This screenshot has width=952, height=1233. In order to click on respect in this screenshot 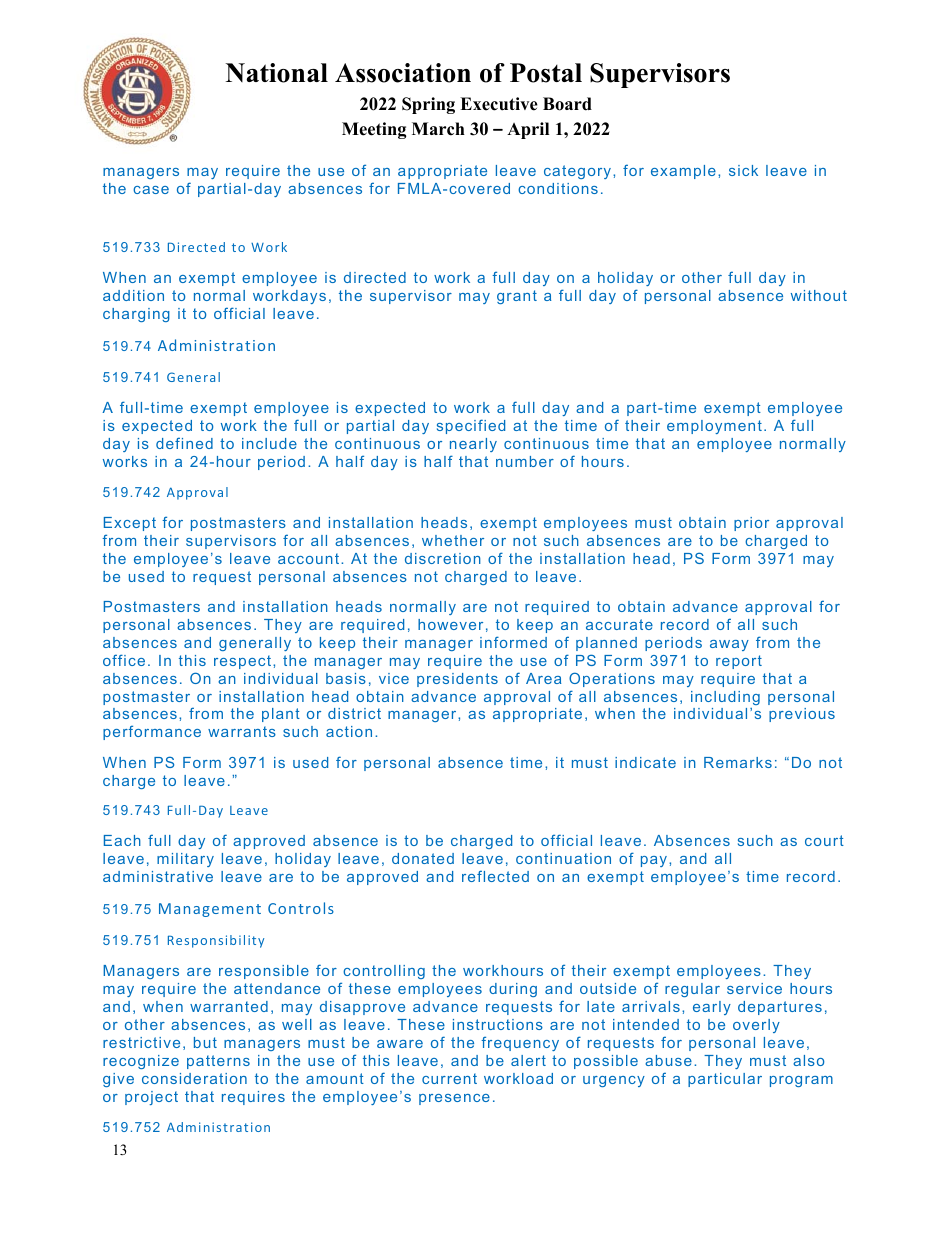, I will do `click(242, 662)`.
